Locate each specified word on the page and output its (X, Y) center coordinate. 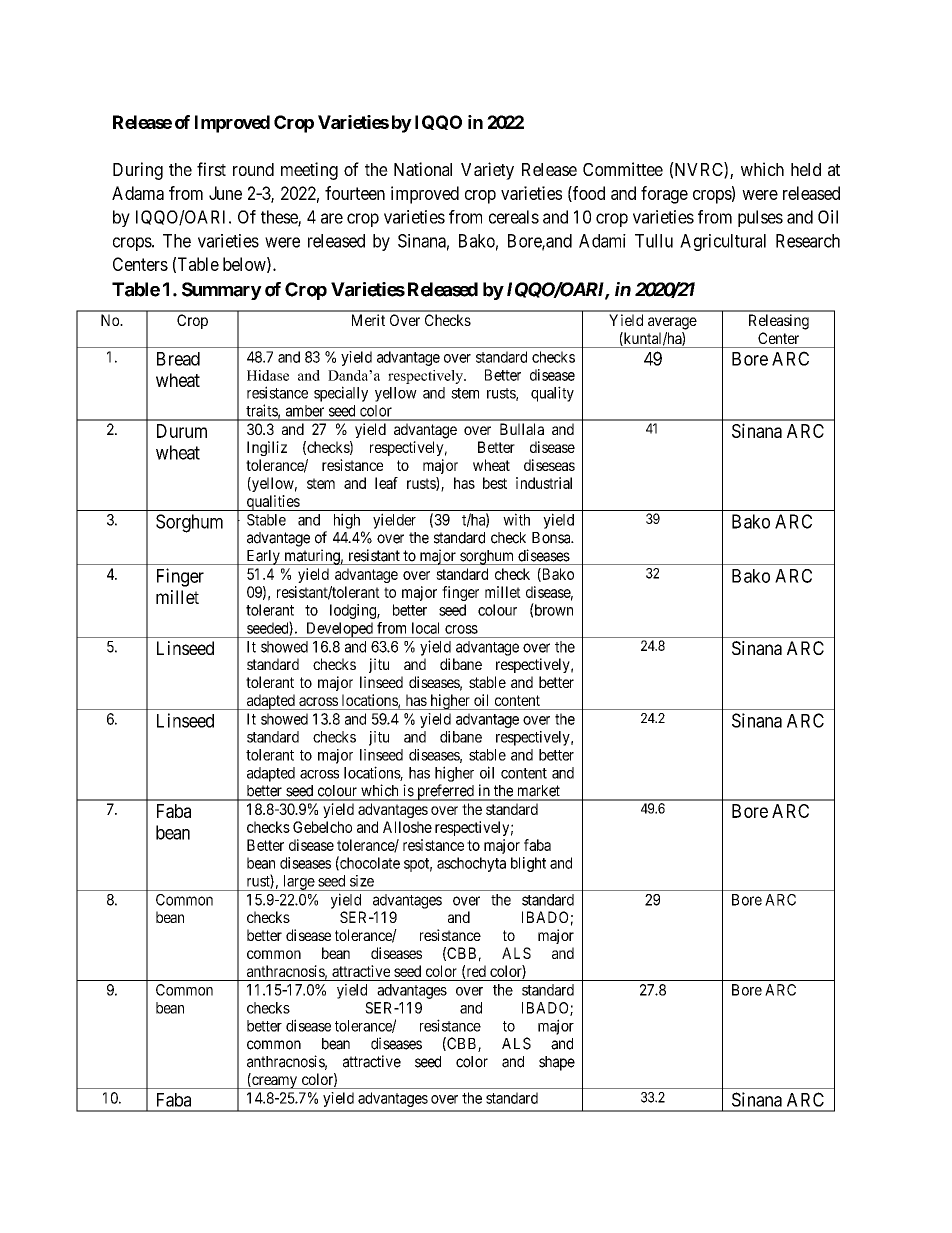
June (225, 193)
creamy (275, 1082)
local (425, 628)
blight (528, 864)
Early (263, 557)
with (516, 519)
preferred (445, 792)
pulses (760, 218)
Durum (182, 431)
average (672, 323)
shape (557, 1063)
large (298, 883)
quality (552, 394)
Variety (487, 171)
